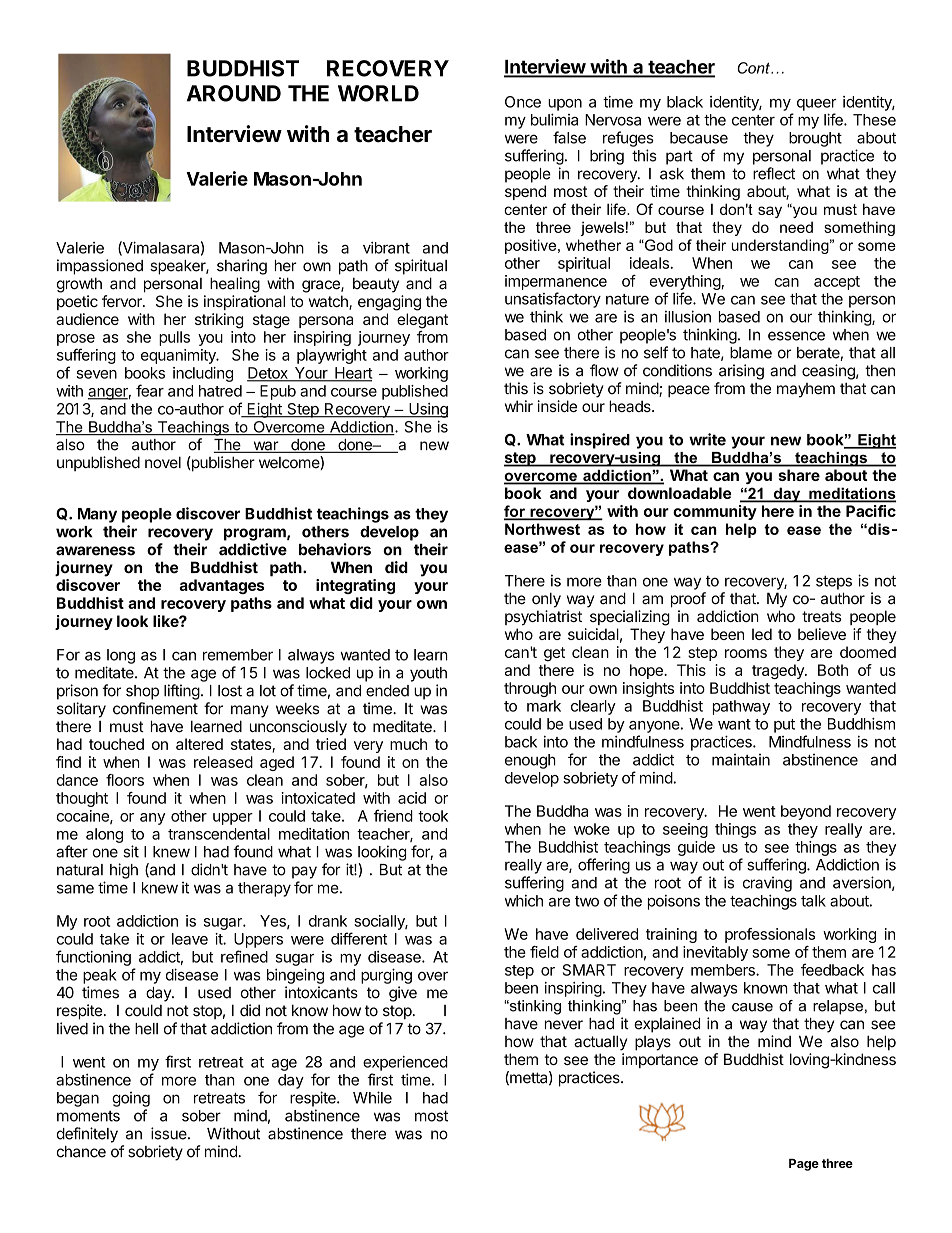  Describe the element at coordinates (796, 336) in the page. I see `essence` at that location.
